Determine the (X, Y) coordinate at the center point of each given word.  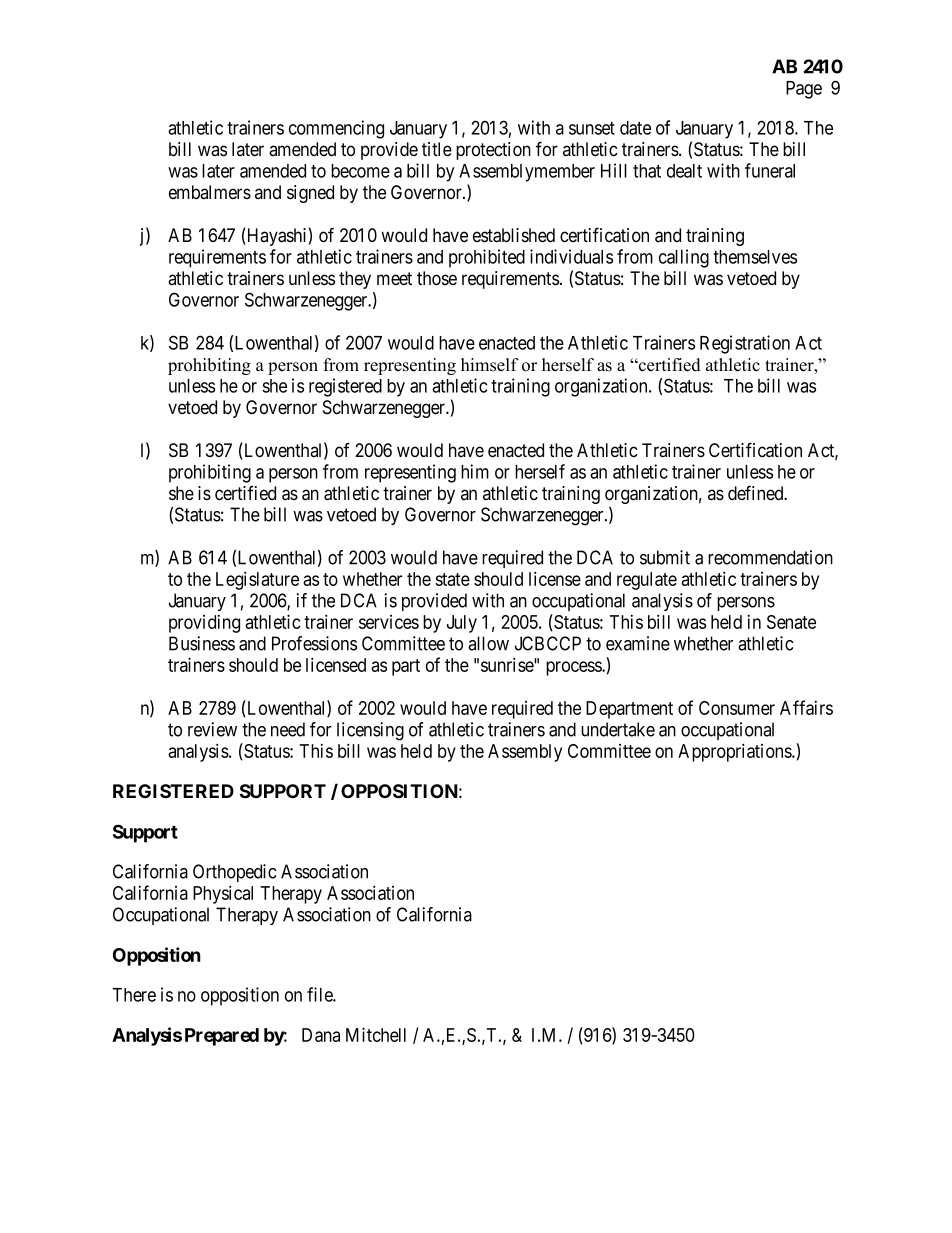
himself (490, 365)
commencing (336, 129)
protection (493, 151)
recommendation (770, 557)
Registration (745, 344)
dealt (684, 171)
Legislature (257, 580)
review (212, 729)
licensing (370, 731)
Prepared (222, 1037)
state (452, 579)
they (355, 280)
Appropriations (735, 752)
